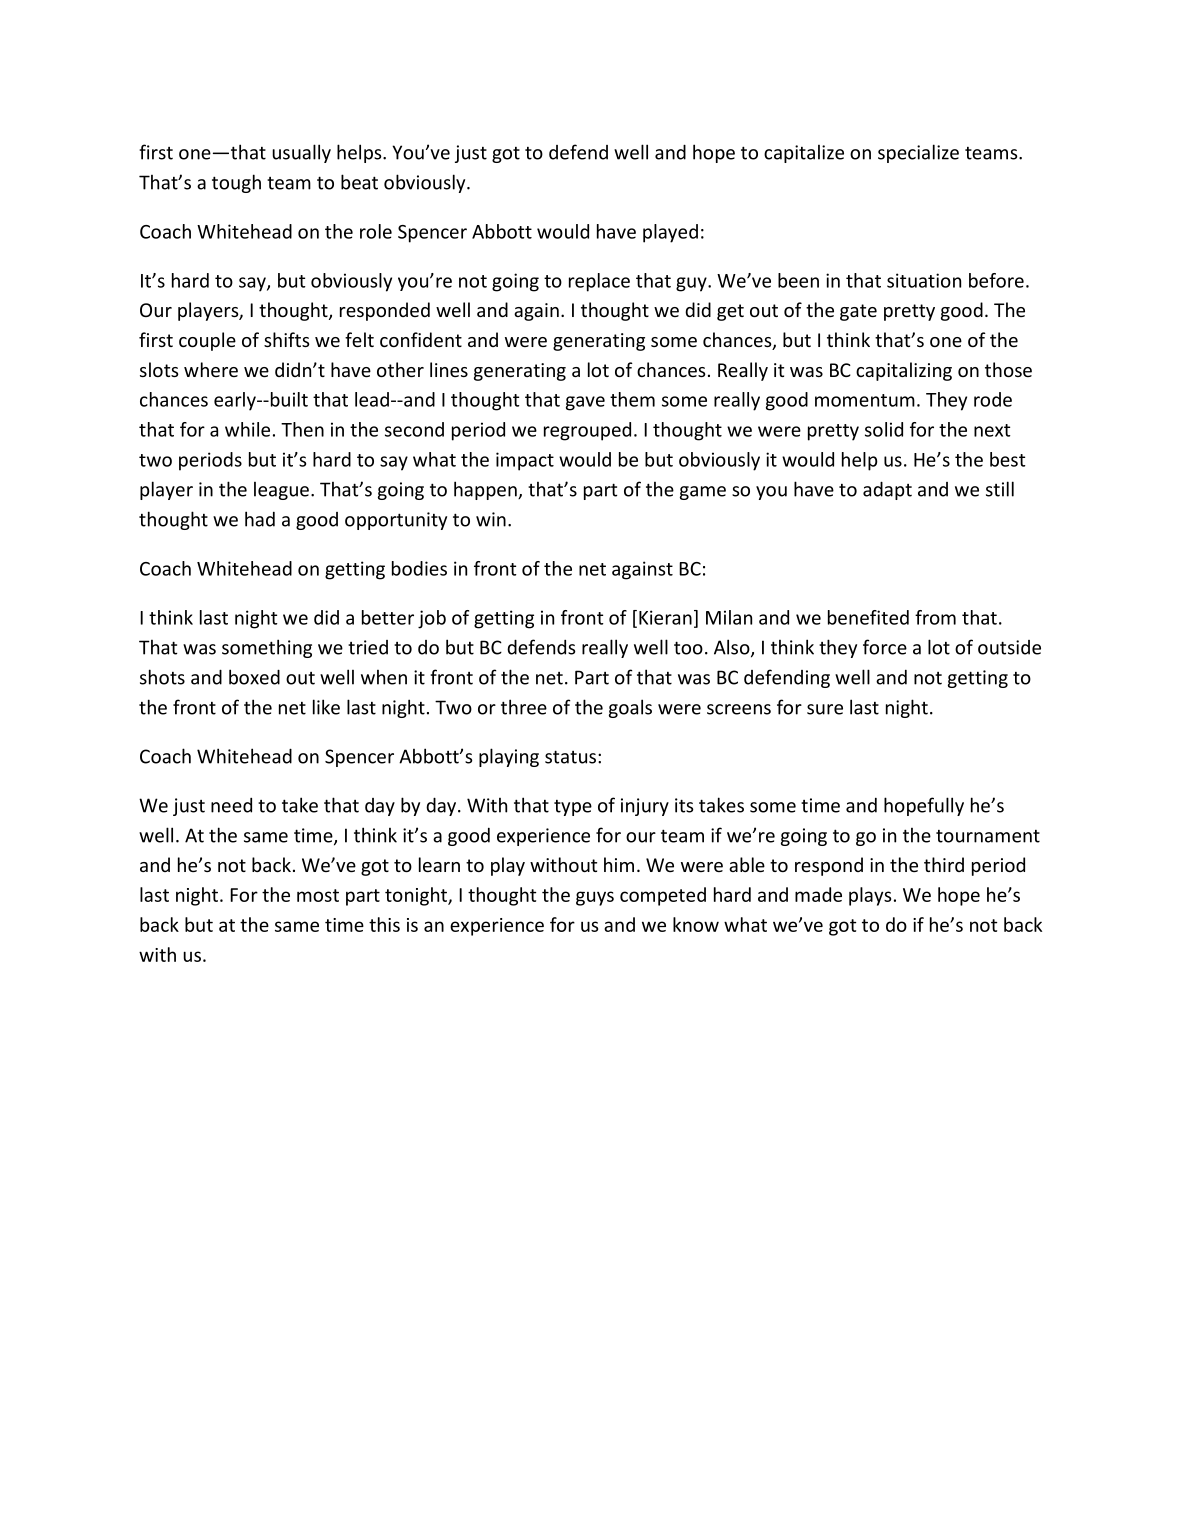 The width and height of the screenshot is (1183, 1531). I want to click on specialize, so click(918, 153).
